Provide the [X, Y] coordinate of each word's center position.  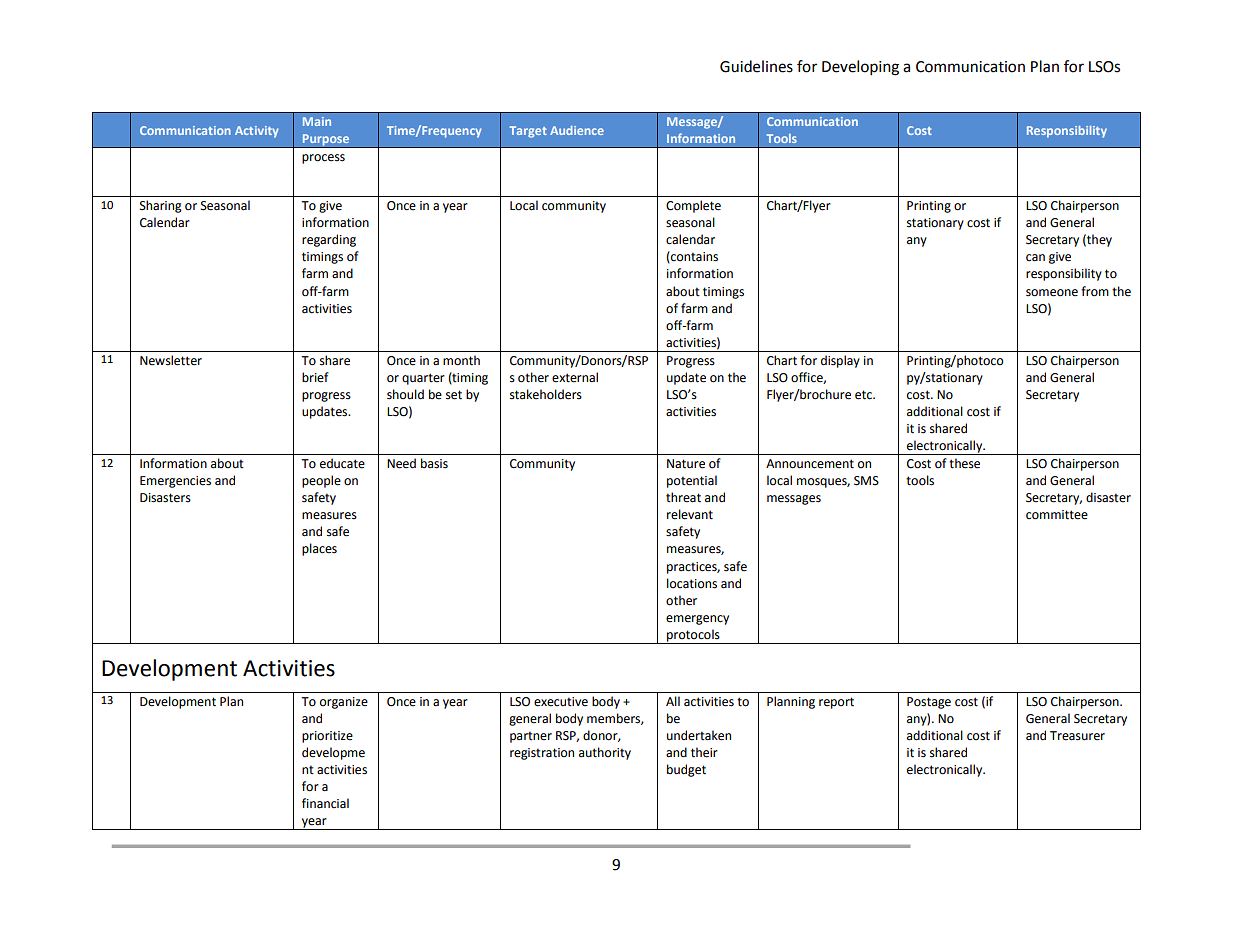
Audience [577, 130]
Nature [686, 464]
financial [325, 803]
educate [342, 463]
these [964, 463]
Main [317, 121]
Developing [860, 68]
